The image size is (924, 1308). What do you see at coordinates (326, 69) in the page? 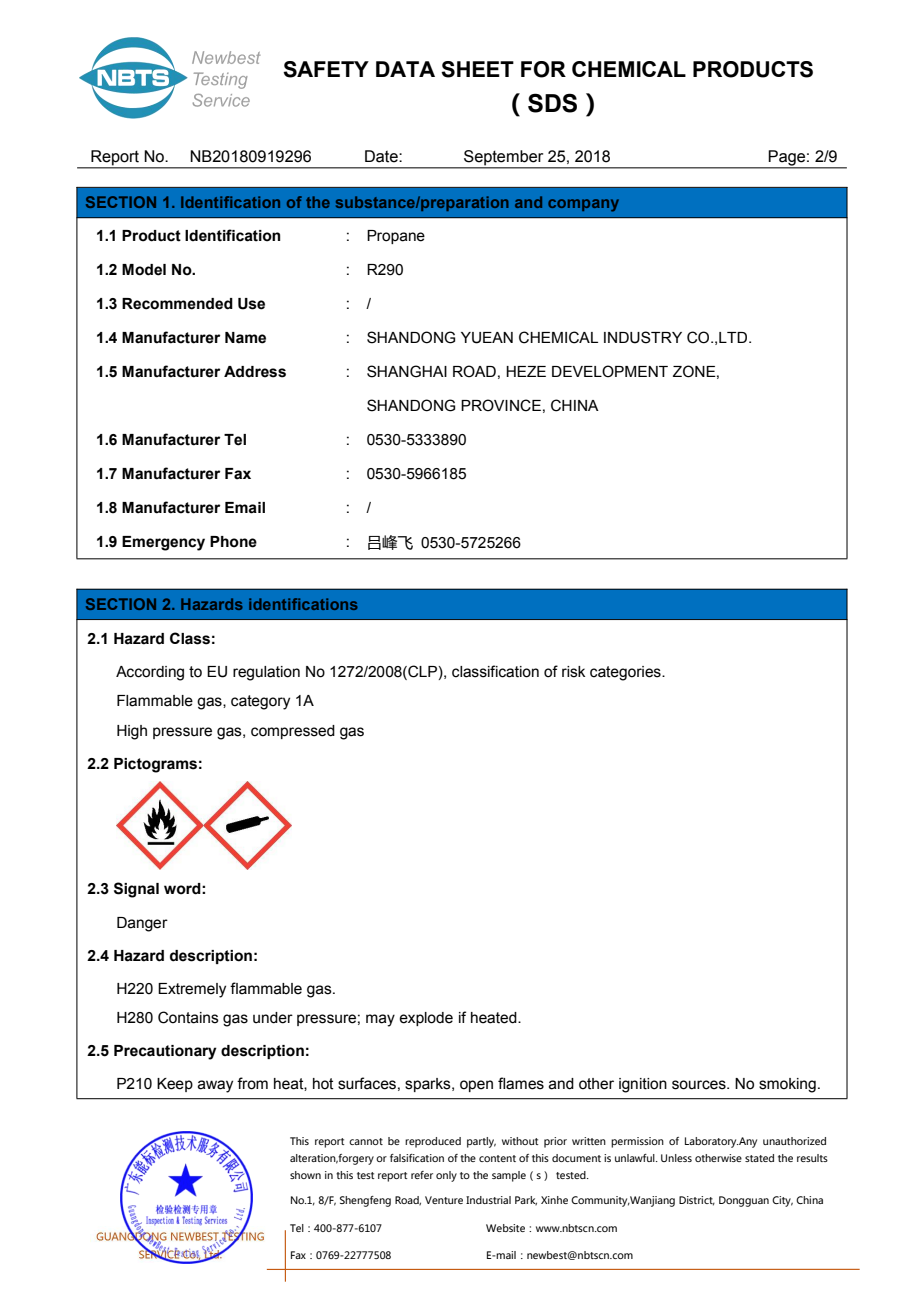
I see `SAFETY` at bounding box center [326, 69].
